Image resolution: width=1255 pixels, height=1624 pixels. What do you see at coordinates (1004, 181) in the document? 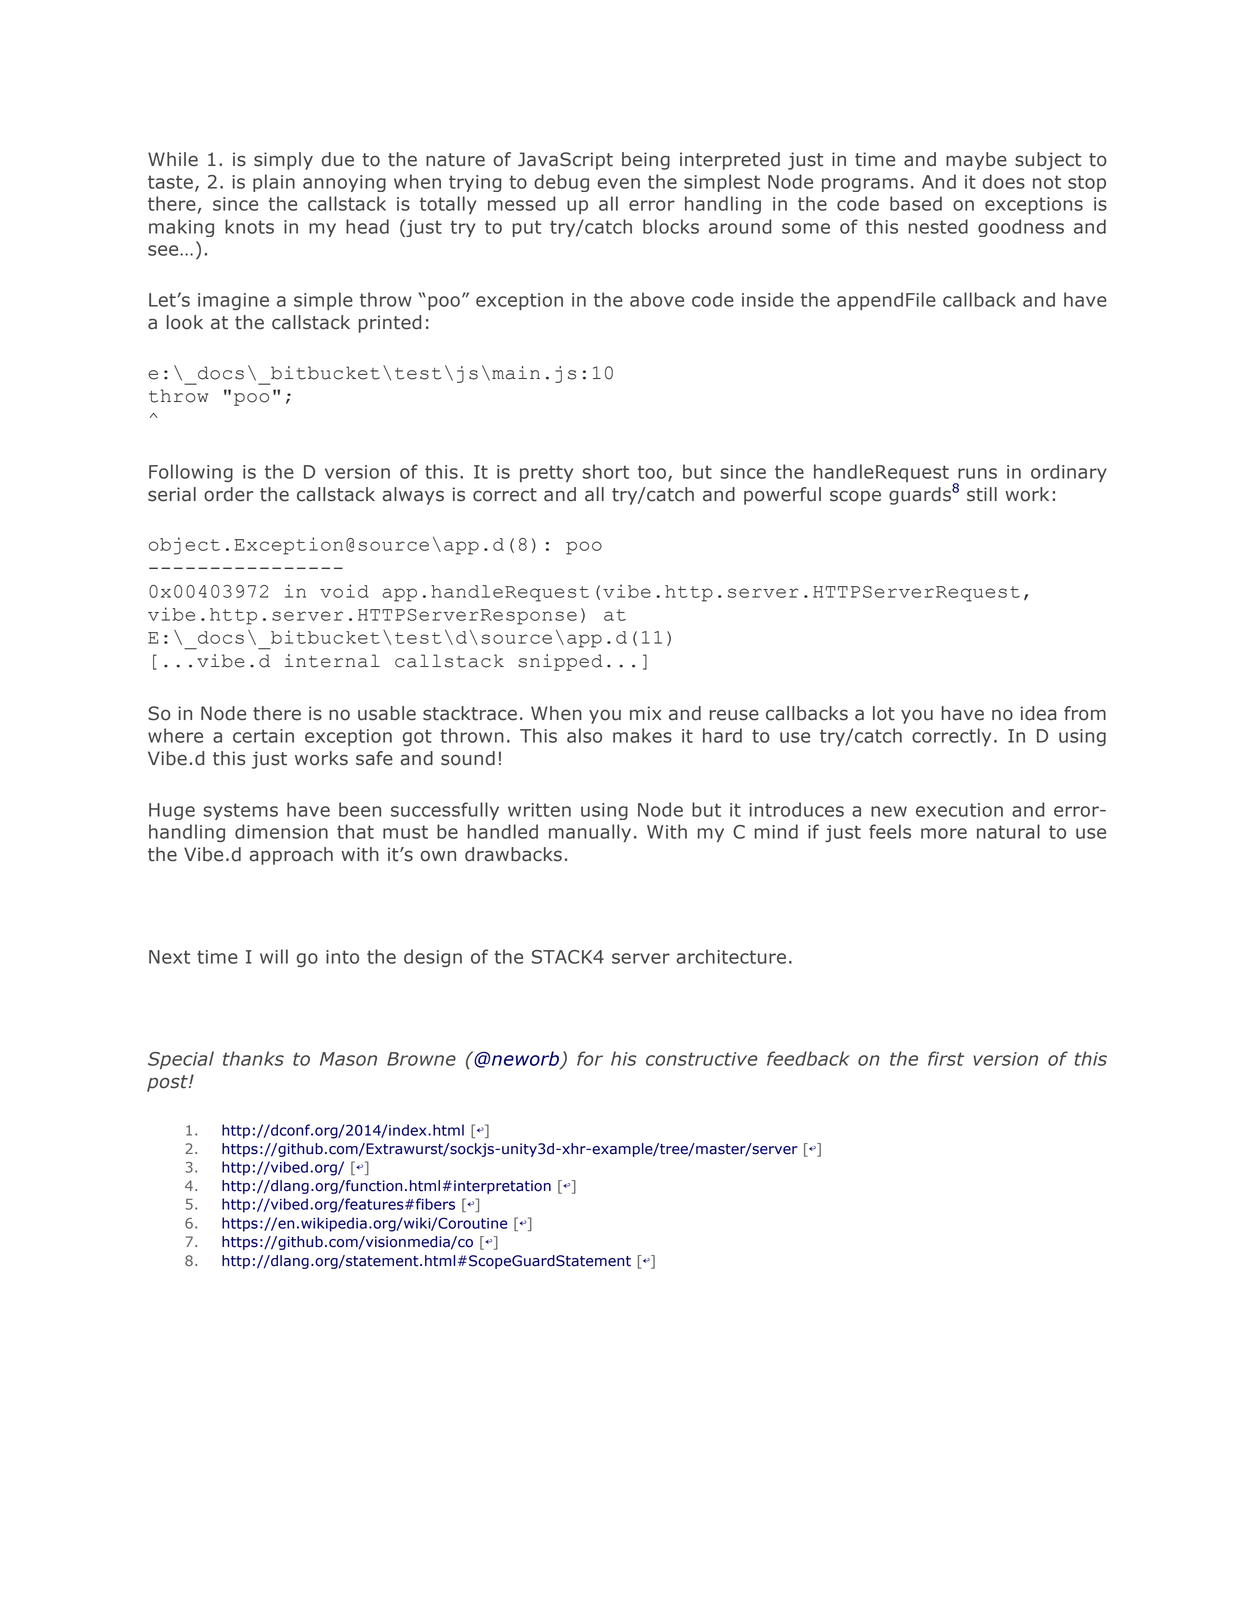
I see `does` at bounding box center [1004, 181].
